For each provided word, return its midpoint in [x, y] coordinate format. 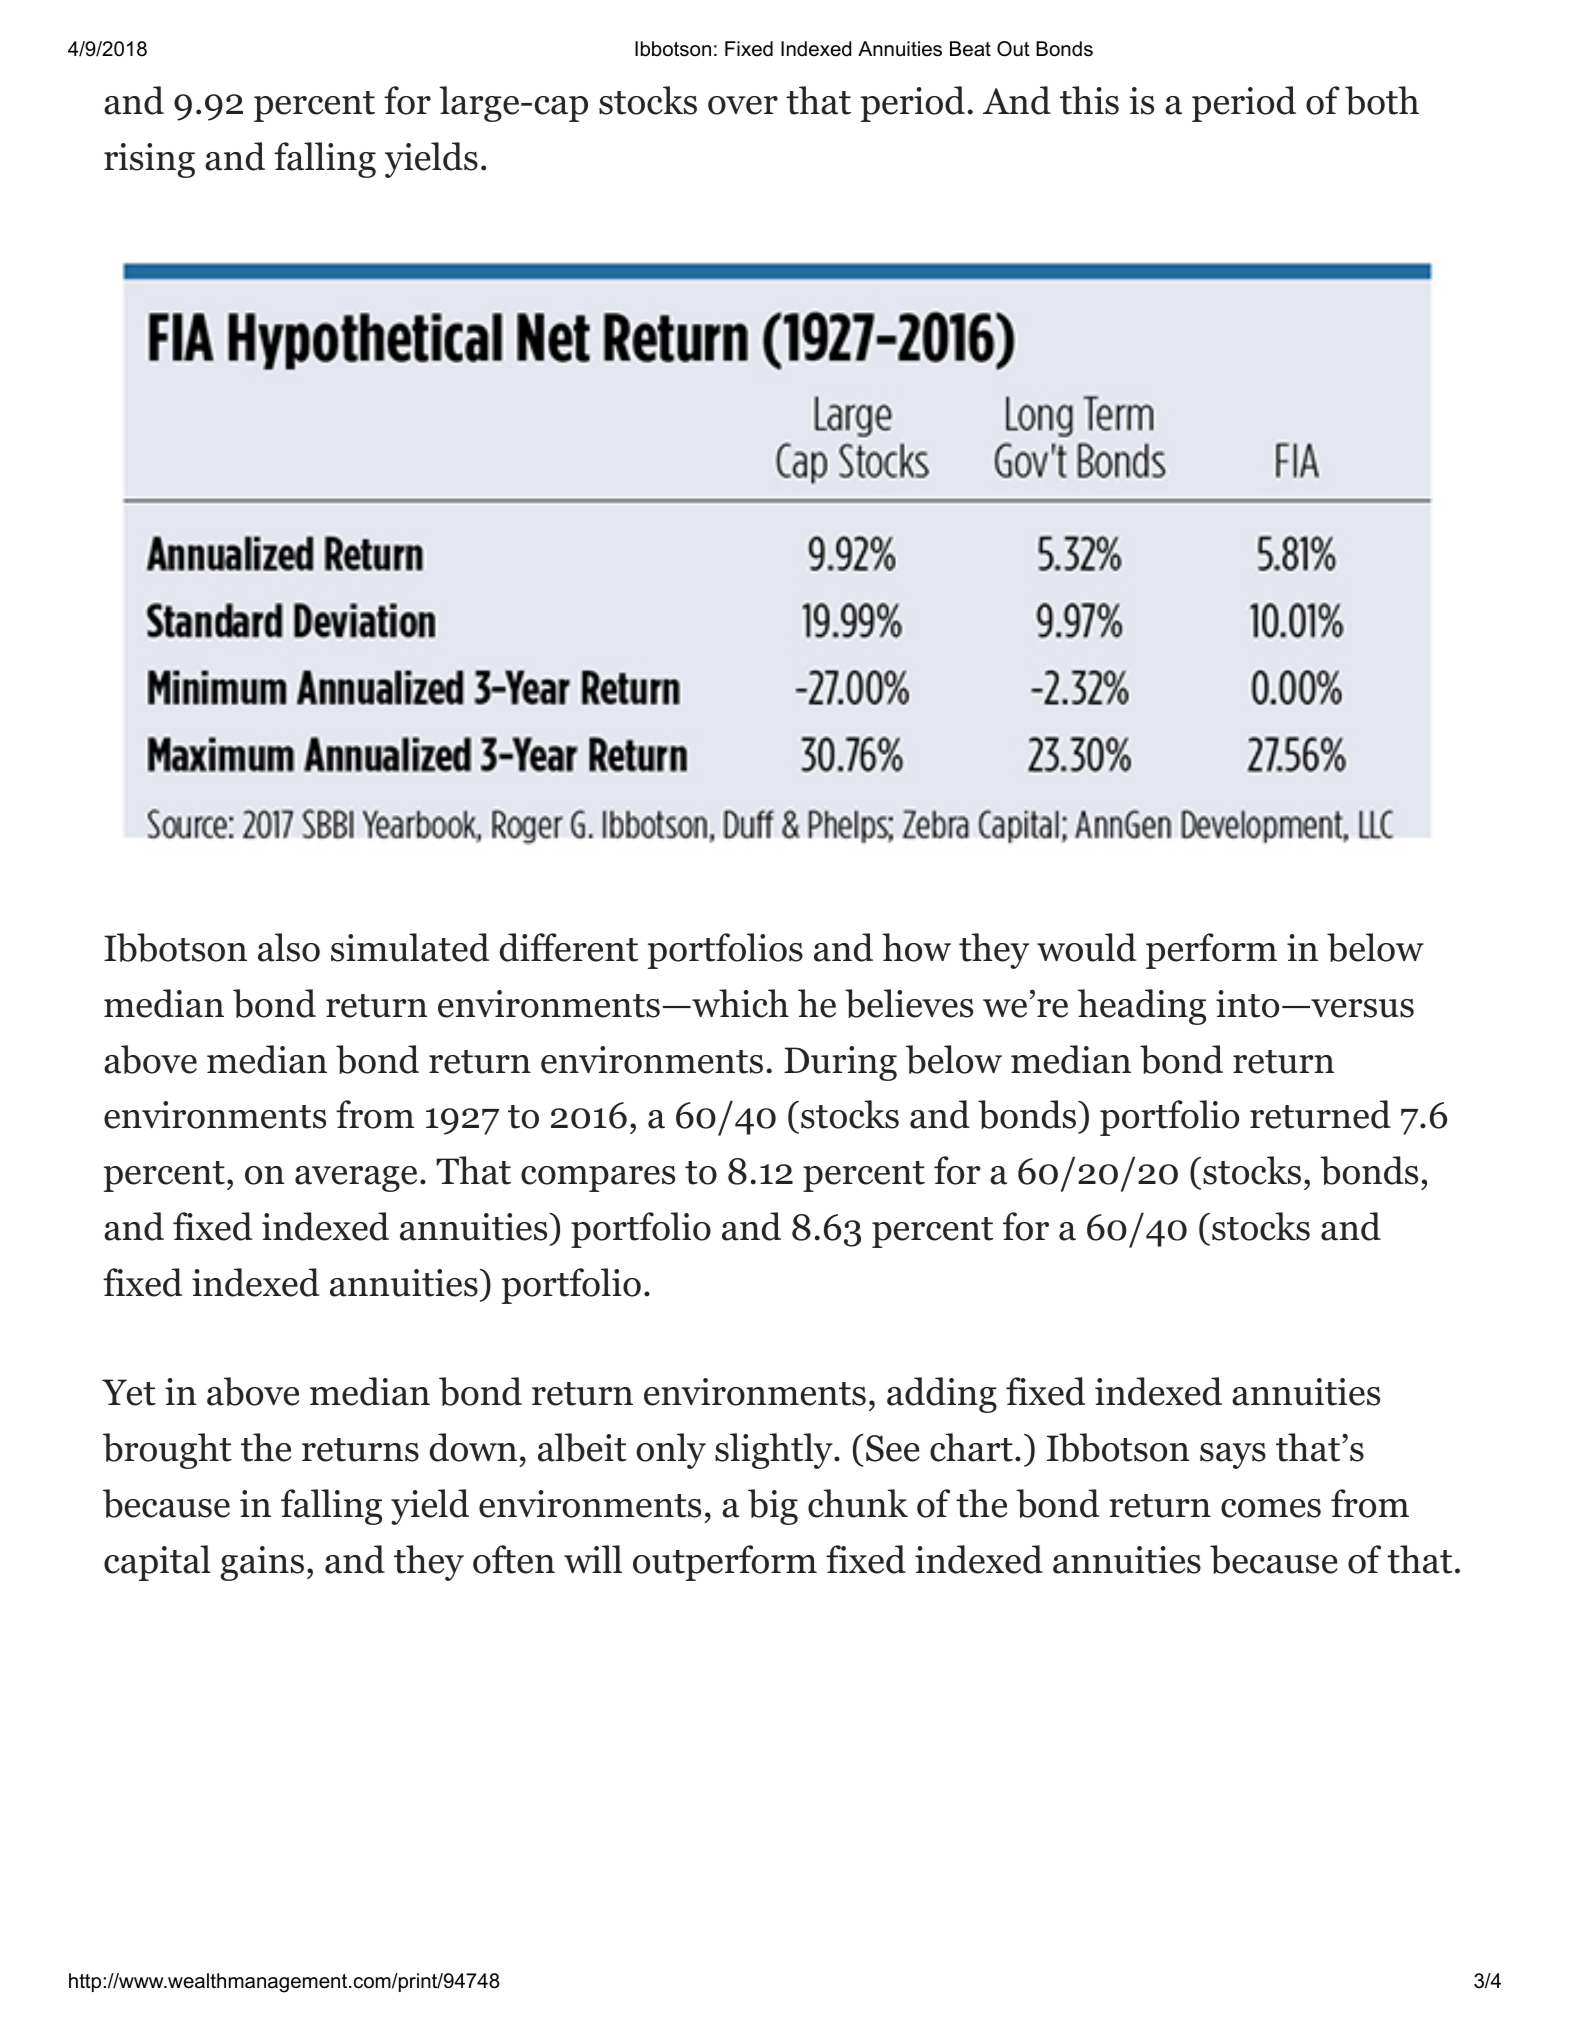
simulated [410, 947]
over [743, 105]
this [1089, 100]
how [916, 947]
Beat [970, 49]
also [289, 947]
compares [598, 1179]
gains [262, 1563]
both [1382, 100]
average [356, 1179]
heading [1142, 1007]
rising [149, 160]
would [1086, 947]
